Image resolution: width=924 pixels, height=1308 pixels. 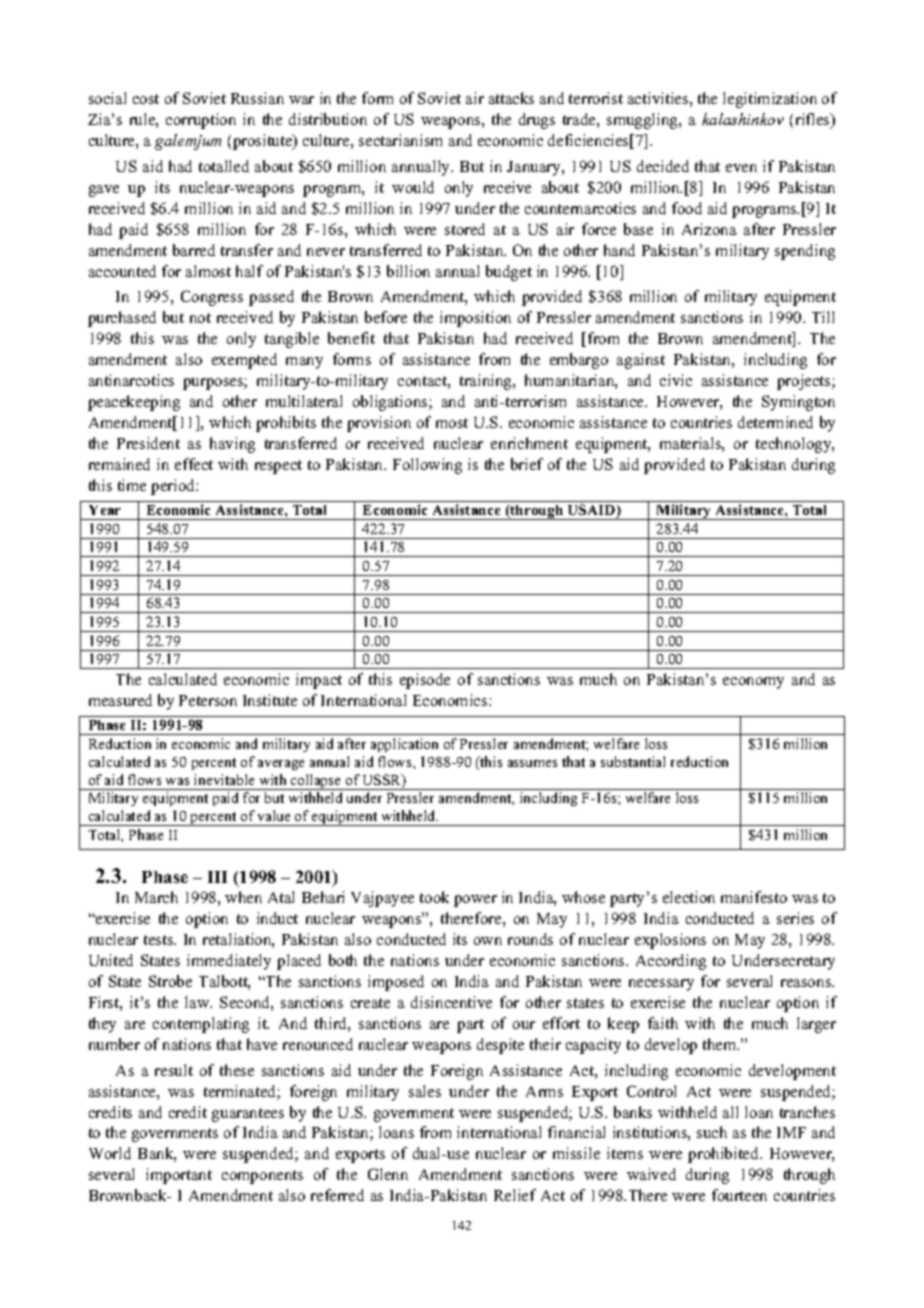 What do you see at coordinates (741, 168) in the screenshot?
I see `even` at bounding box center [741, 168].
